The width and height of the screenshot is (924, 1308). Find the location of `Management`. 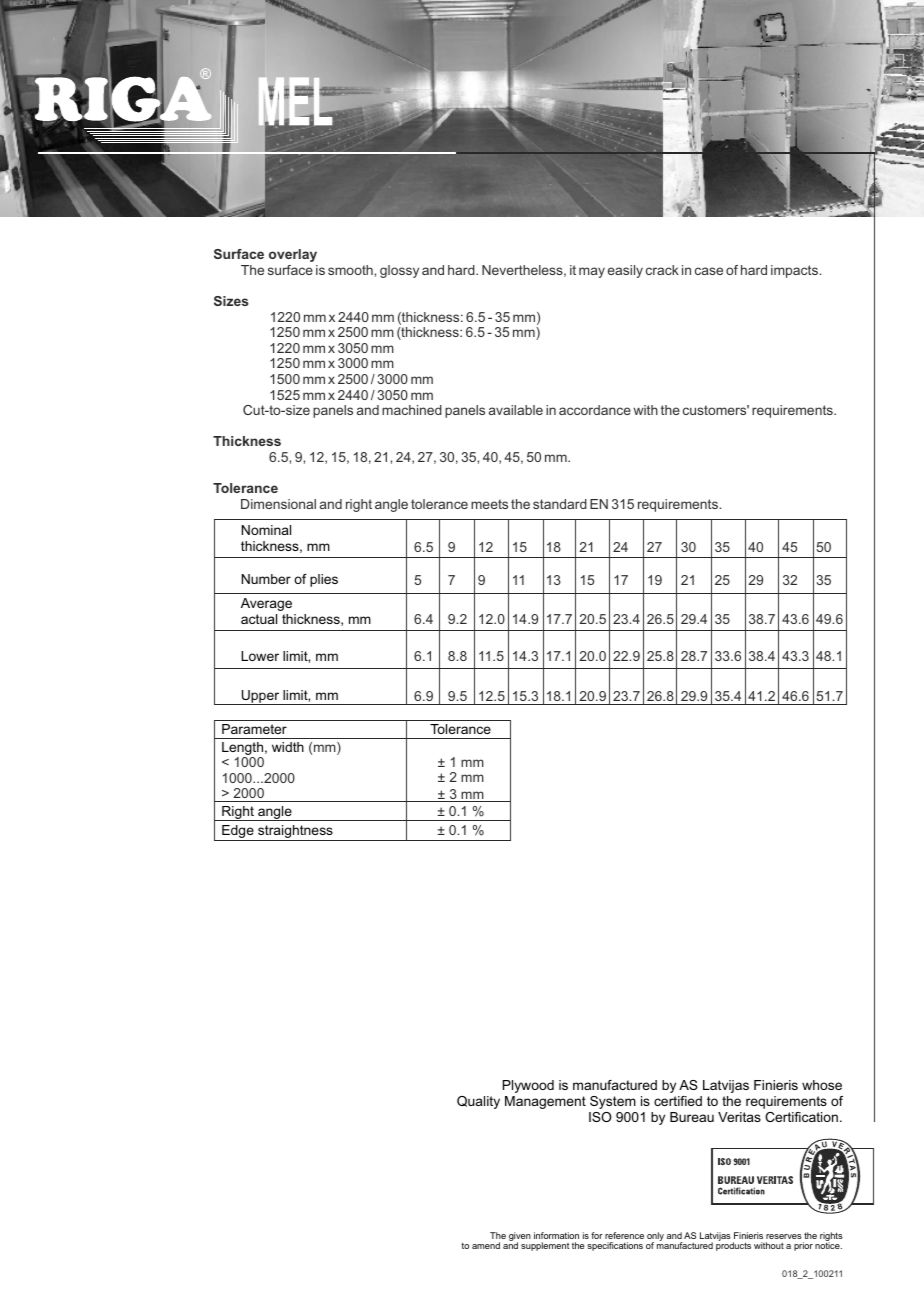

Management is located at coordinates (545, 1102).
